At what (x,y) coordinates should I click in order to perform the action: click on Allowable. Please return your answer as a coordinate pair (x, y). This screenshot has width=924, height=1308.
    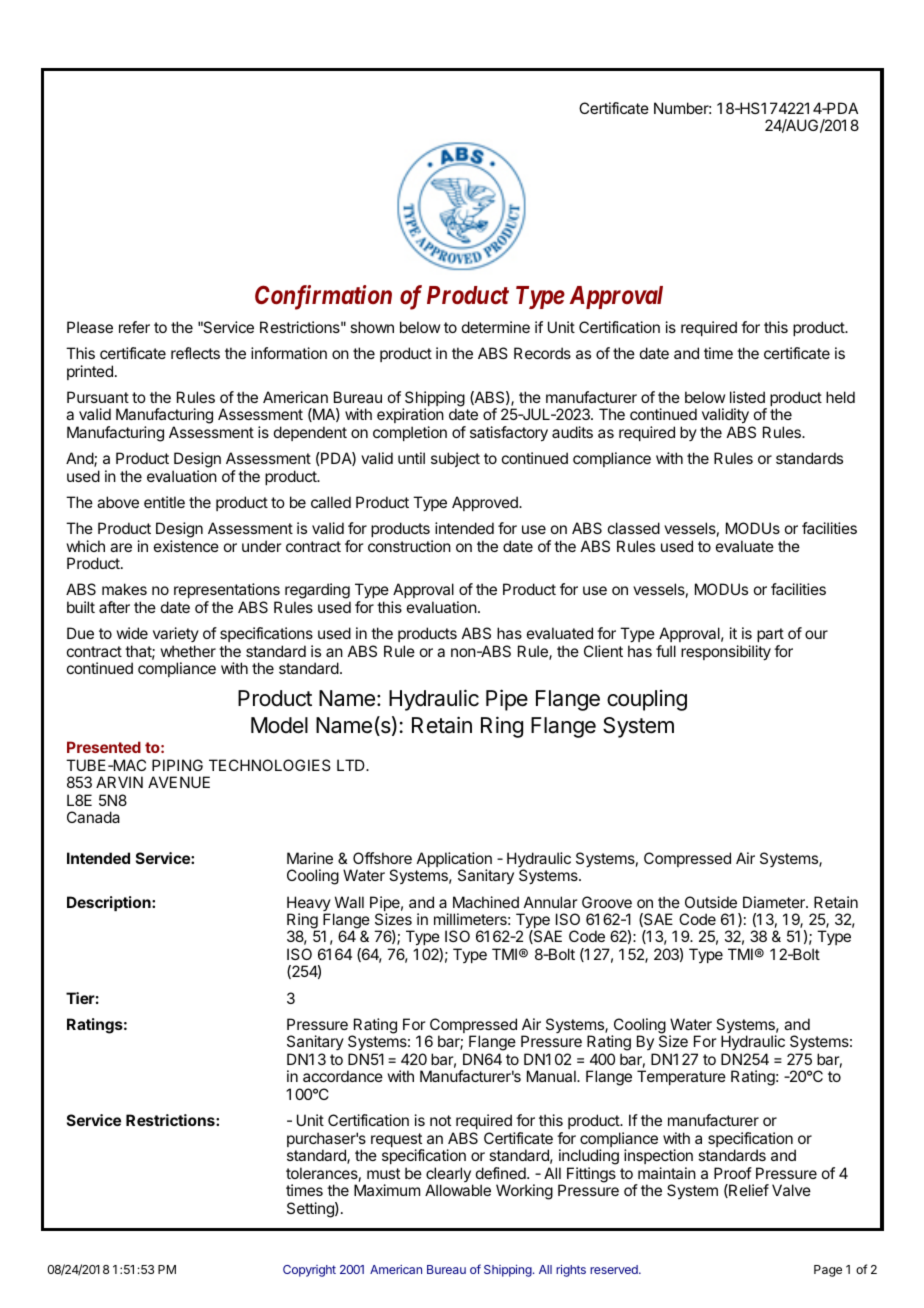
    Looking at the image, I should click on (458, 1190).
